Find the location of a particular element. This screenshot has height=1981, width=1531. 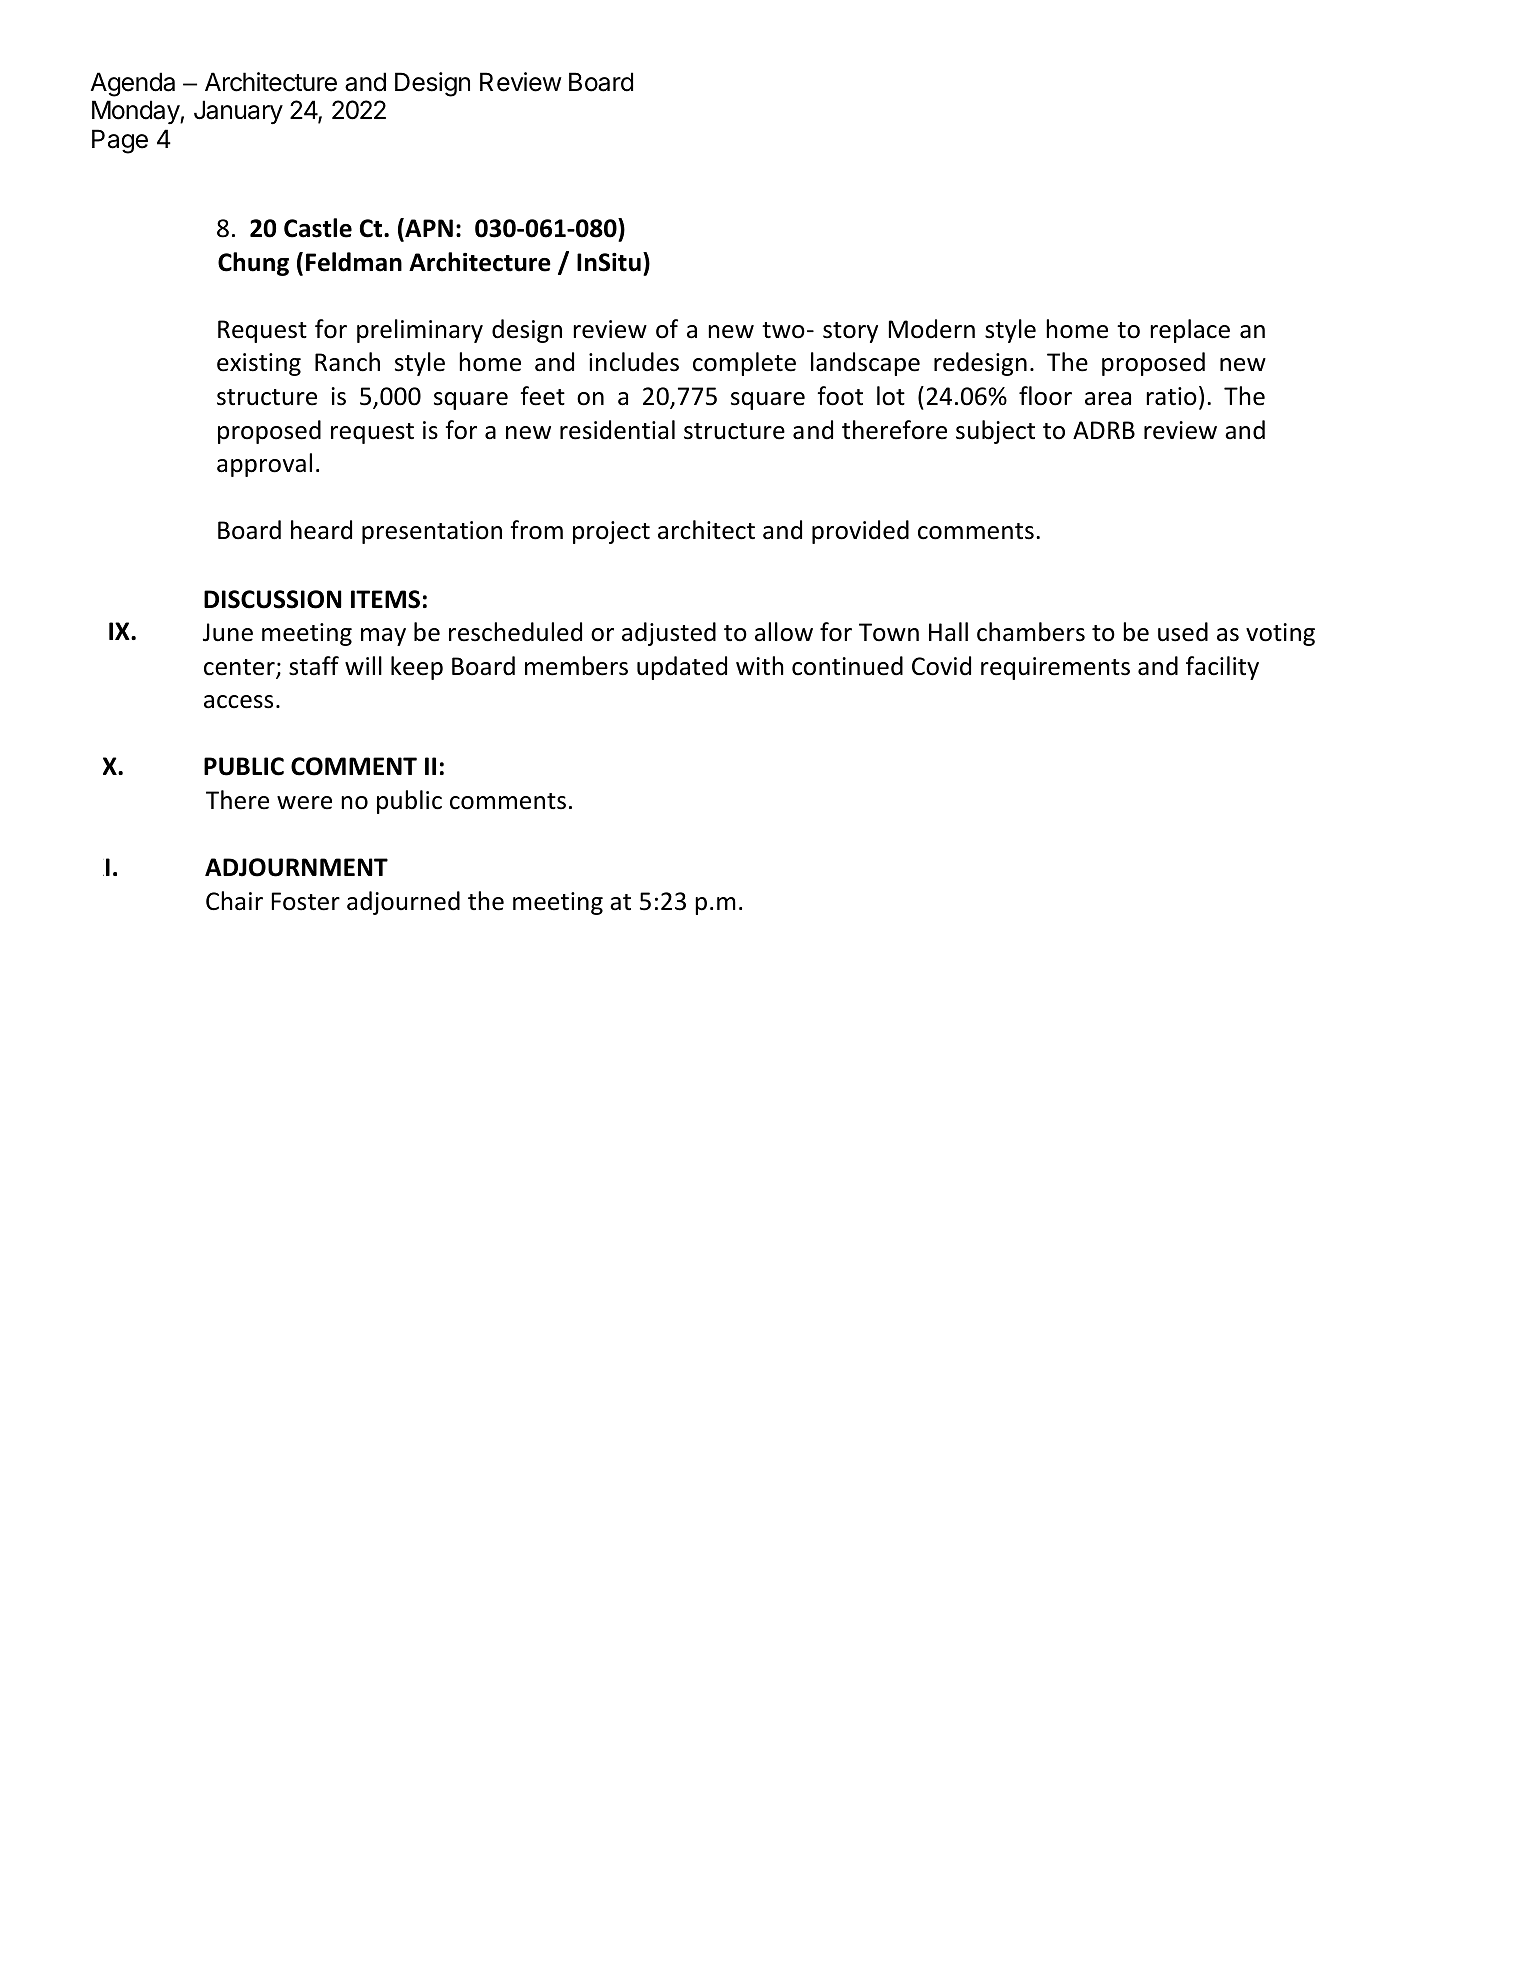

APN is located at coordinates (428, 227).
